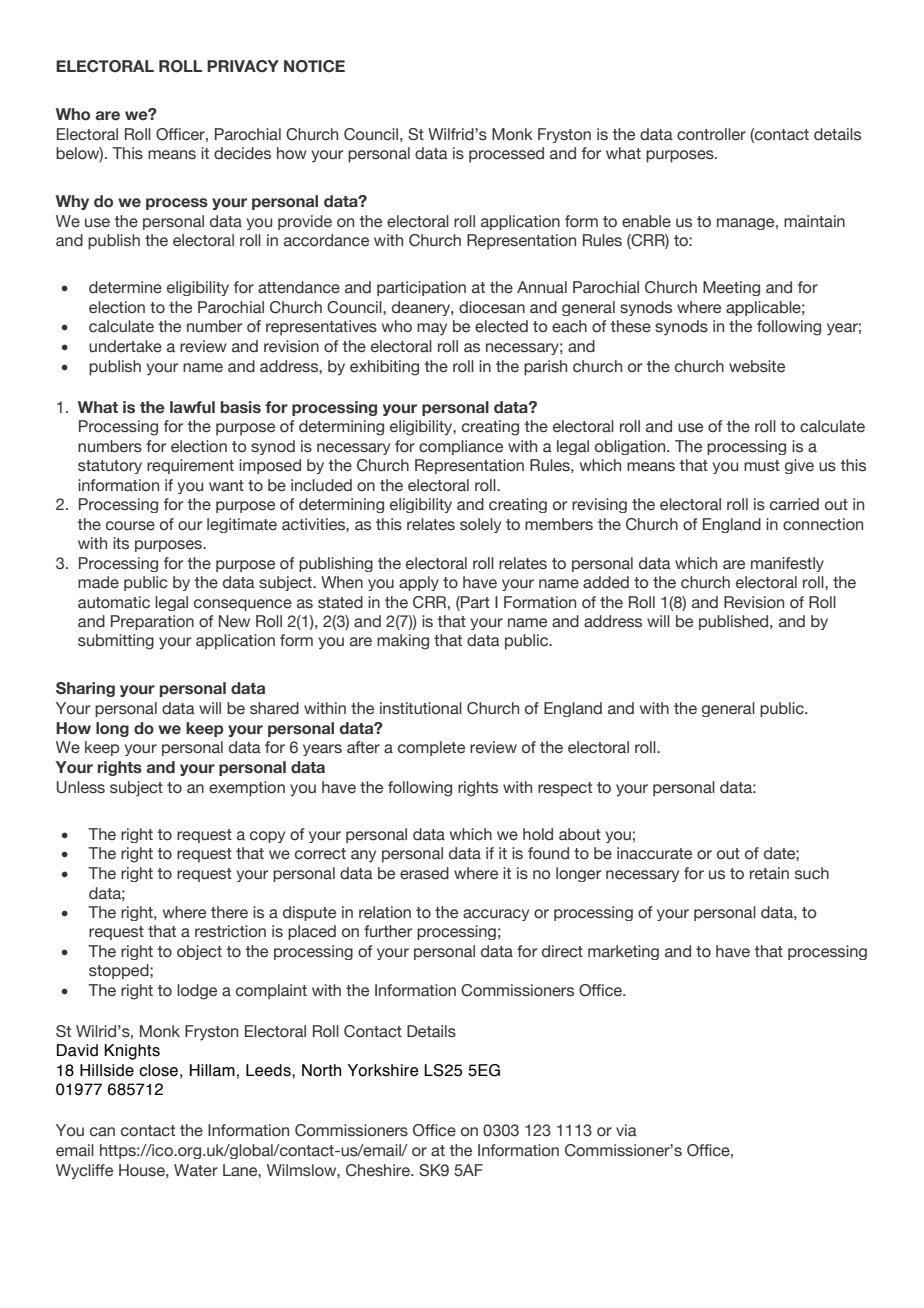  What do you see at coordinates (403, 642) in the screenshot?
I see `making` at bounding box center [403, 642].
